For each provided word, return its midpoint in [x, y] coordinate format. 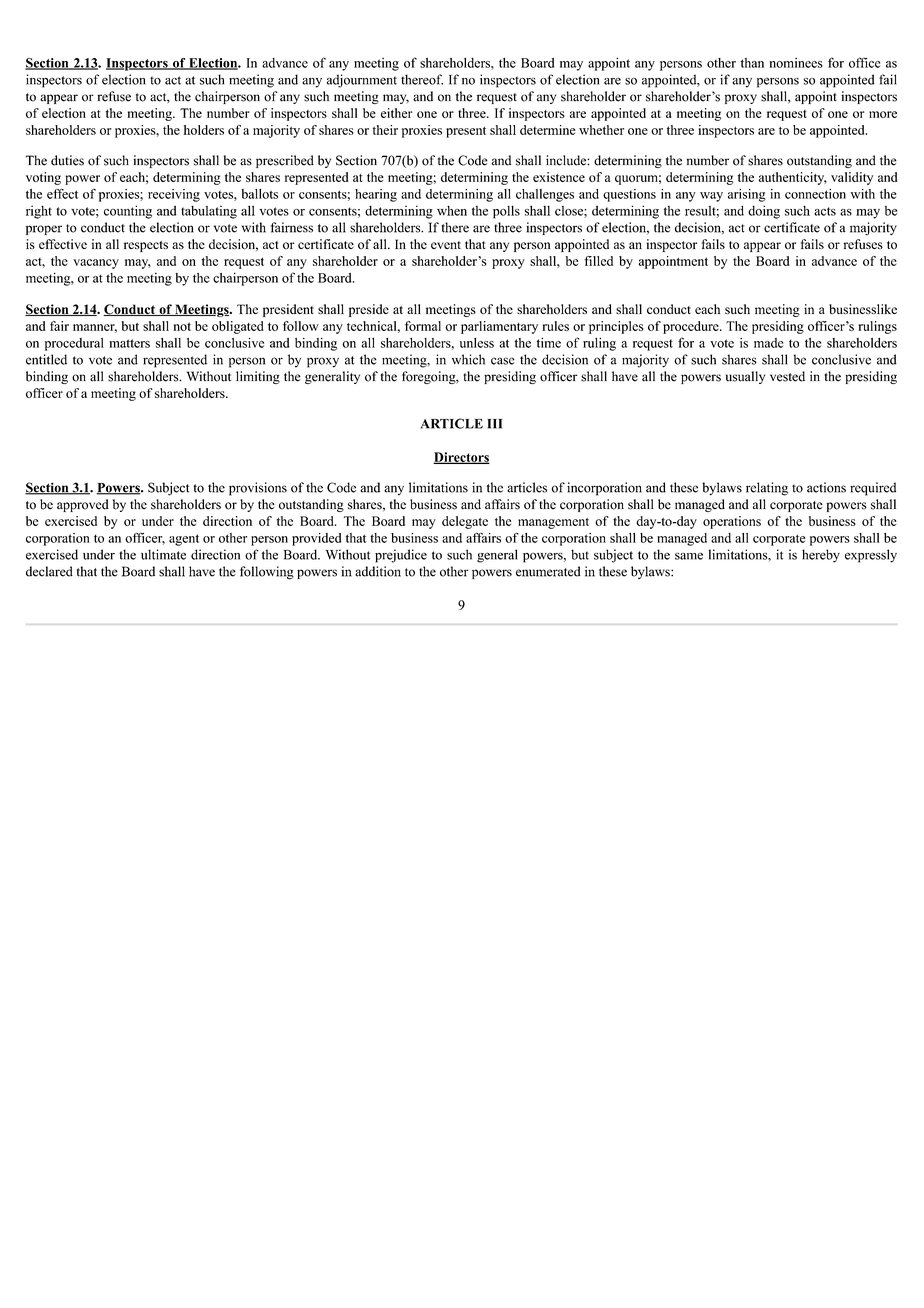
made [768, 343]
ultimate [163, 554]
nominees [796, 63]
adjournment [362, 81]
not [182, 326]
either [396, 113]
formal [423, 326]
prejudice [401, 556]
